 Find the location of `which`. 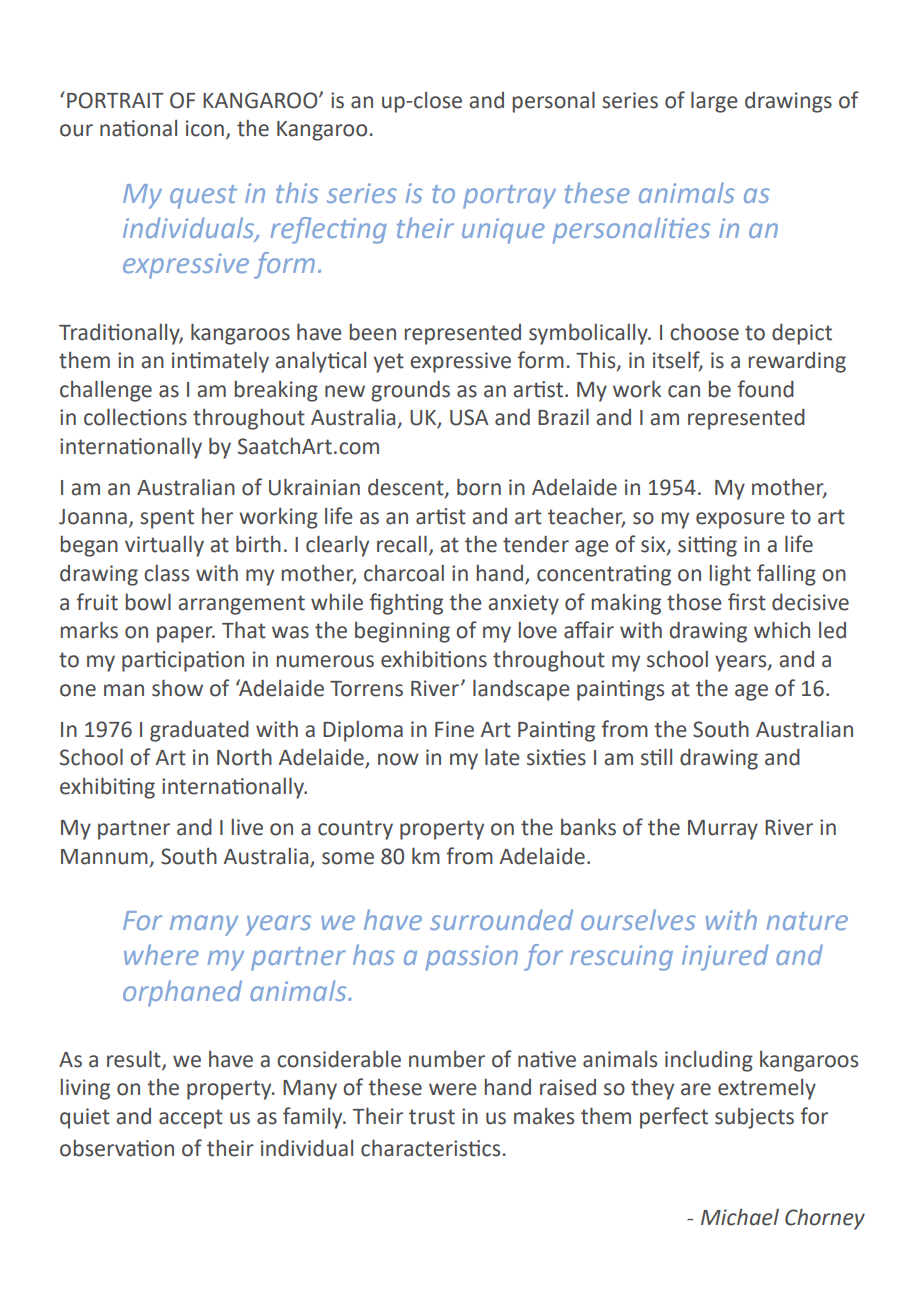

which is located at coordinates (782, 630).
